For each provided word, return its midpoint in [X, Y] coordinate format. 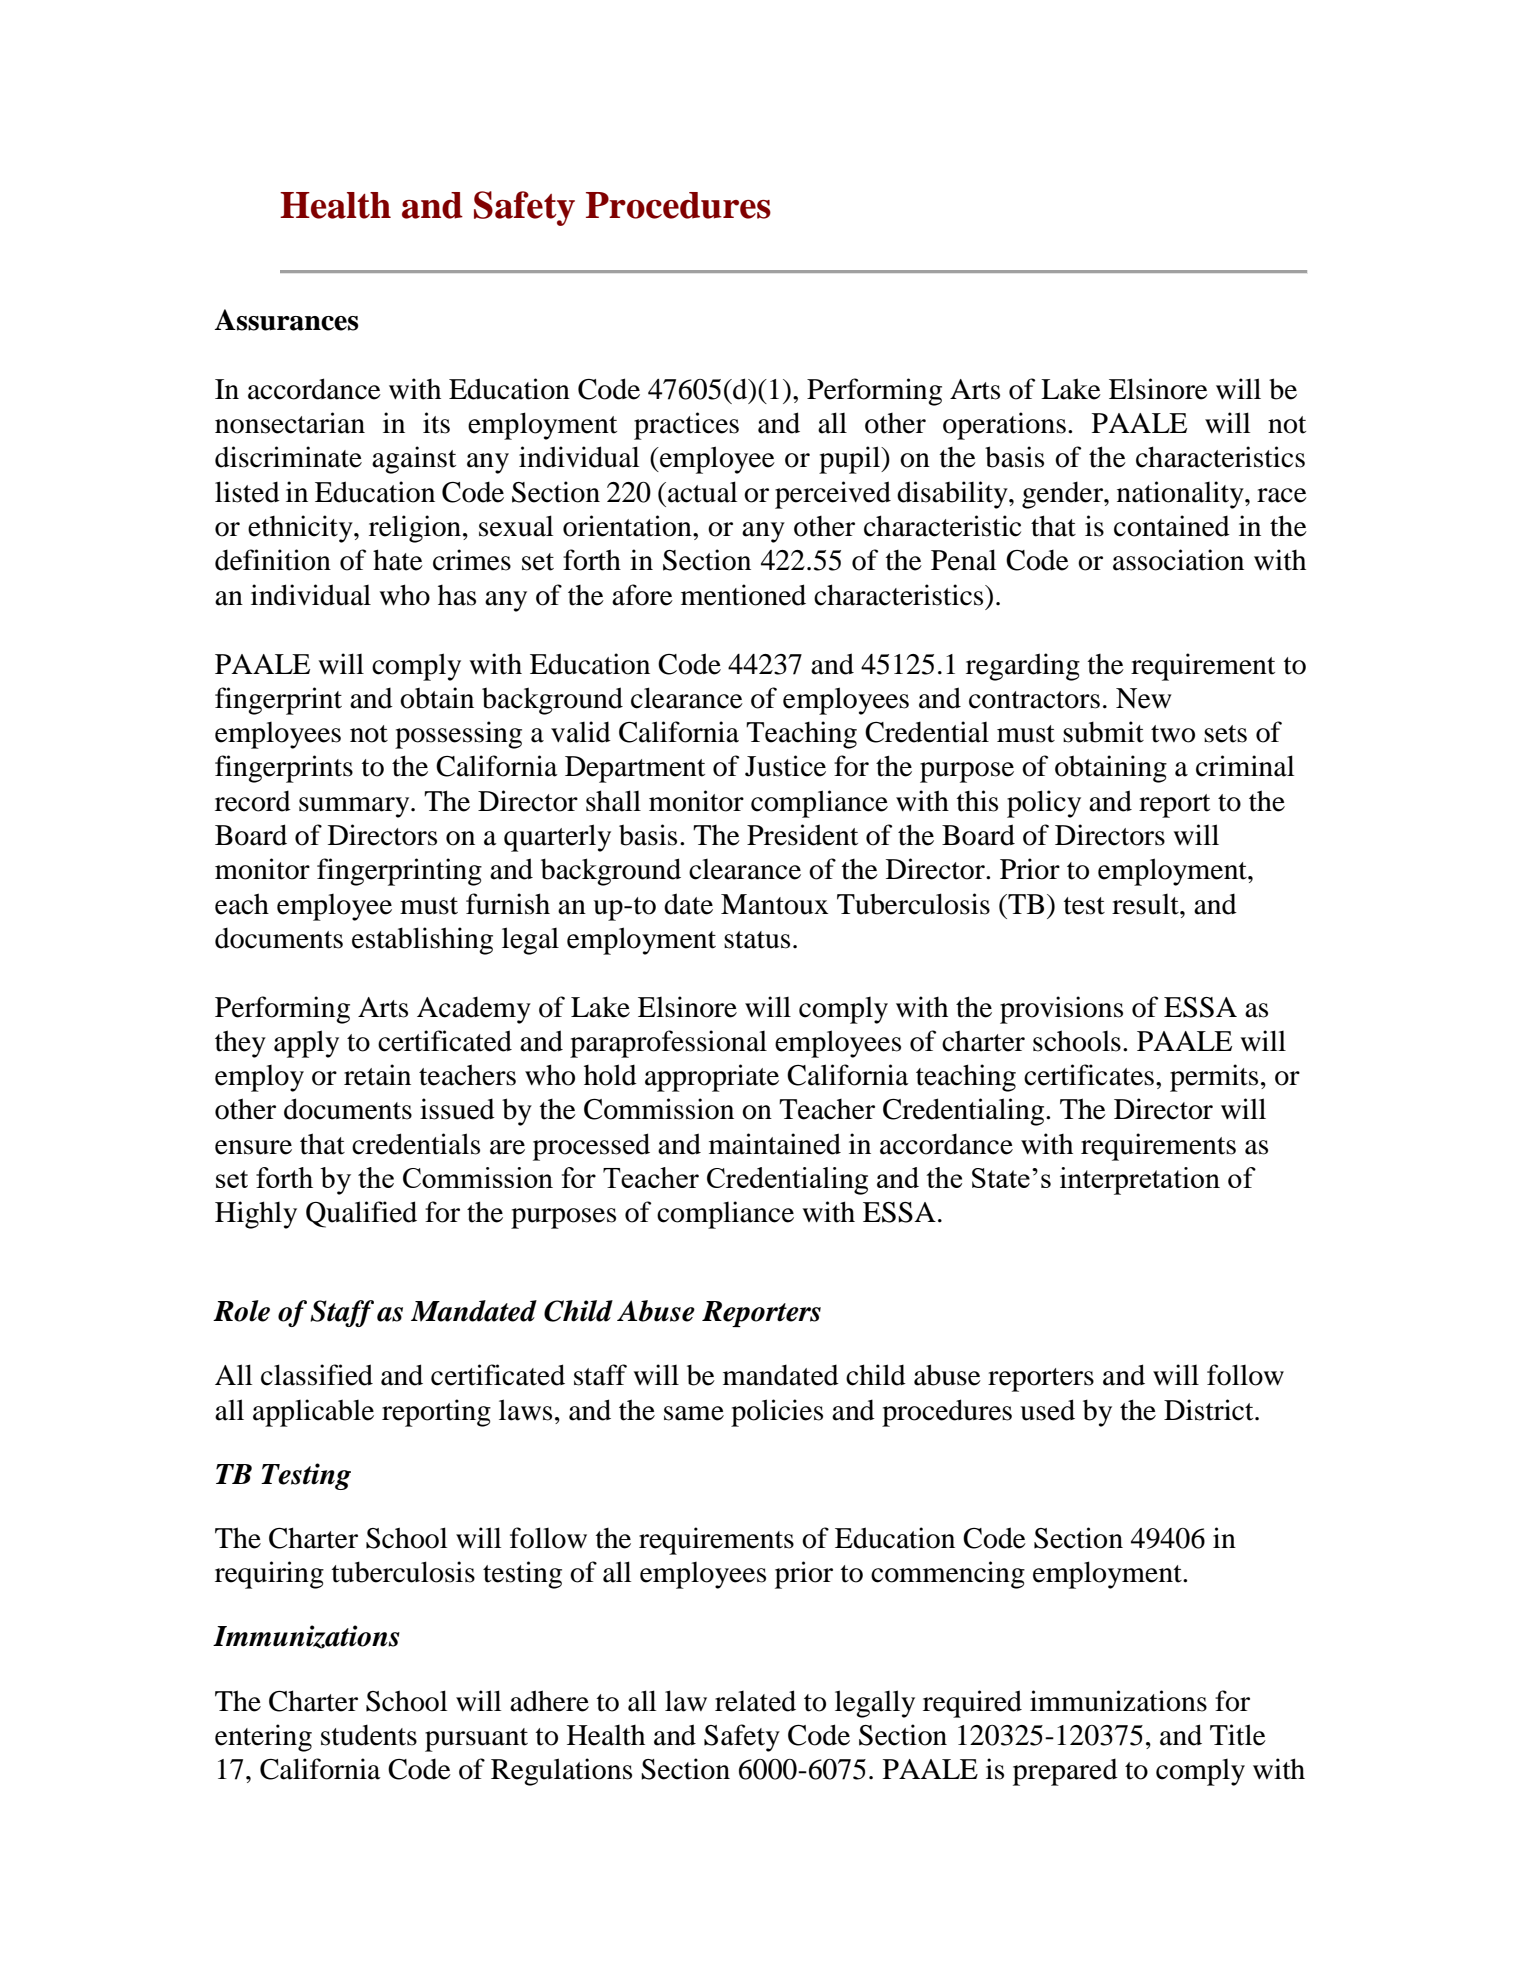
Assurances [287, 320]
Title [1238, 1735]
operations [1004, 426]
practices [686, 426]
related [755, 1701]
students [369, 1735]
